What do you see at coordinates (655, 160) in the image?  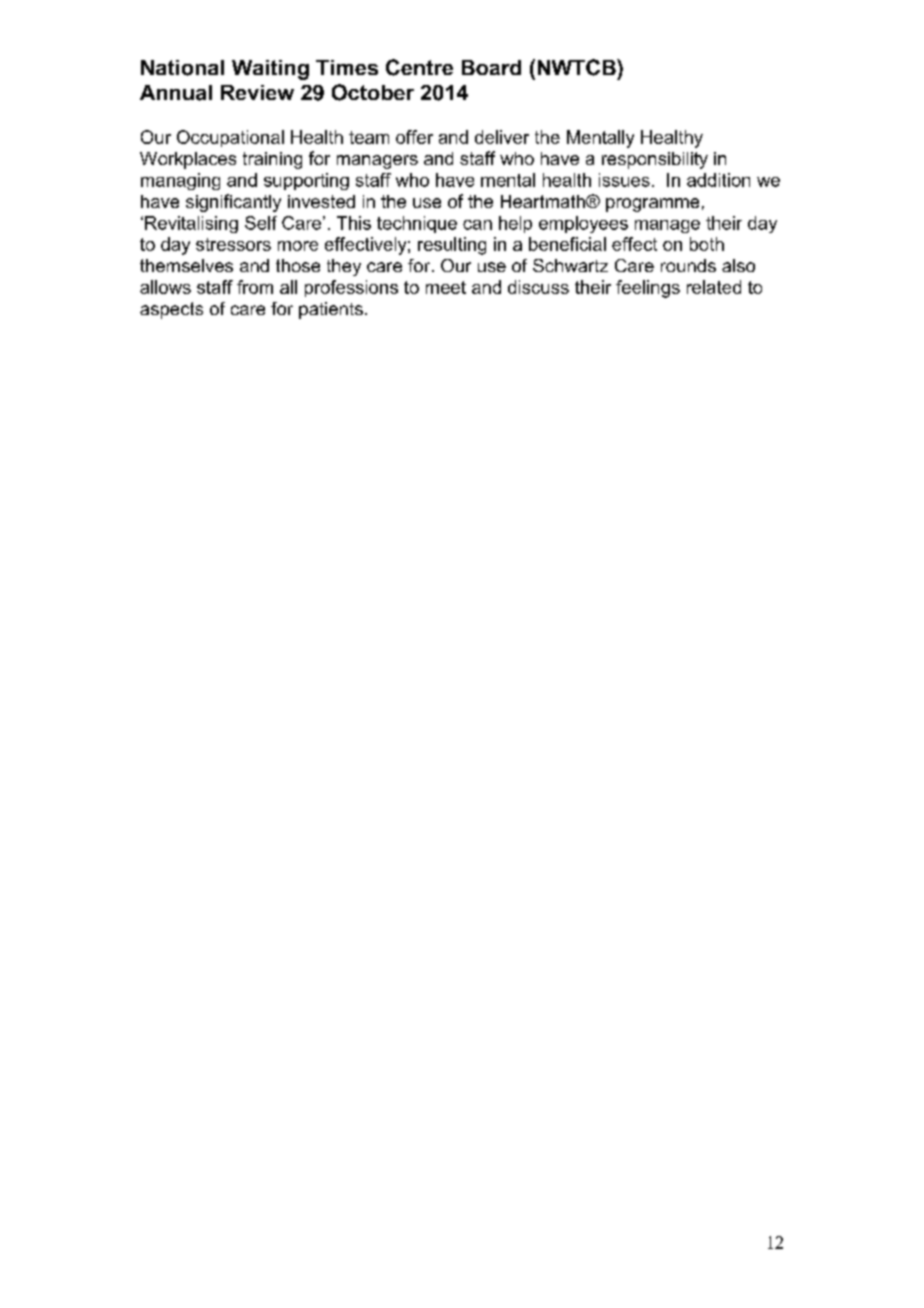 I see `responsibility` at bounding box center [655, 160].
